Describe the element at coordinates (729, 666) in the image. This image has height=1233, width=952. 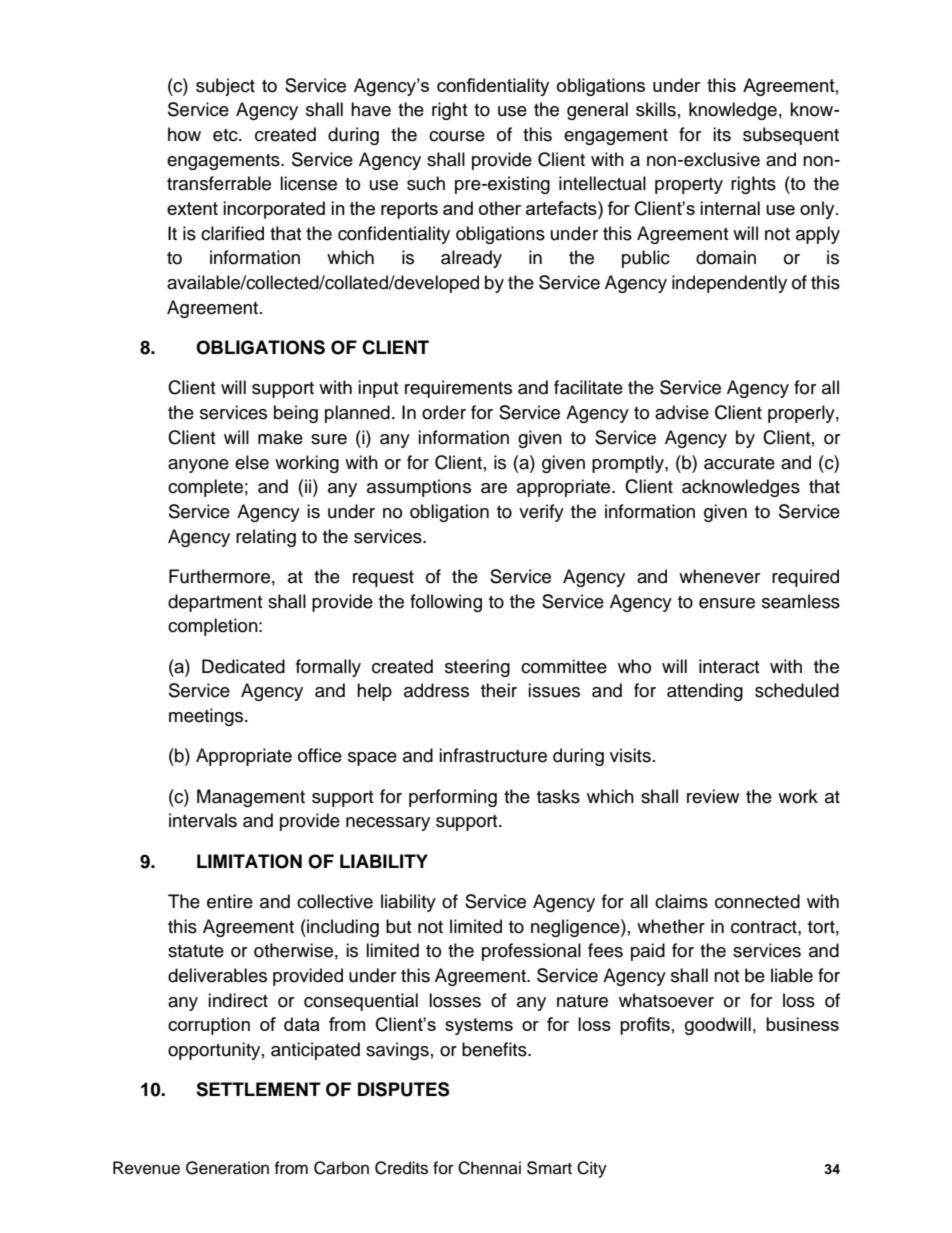
I see `interact` at that location.
